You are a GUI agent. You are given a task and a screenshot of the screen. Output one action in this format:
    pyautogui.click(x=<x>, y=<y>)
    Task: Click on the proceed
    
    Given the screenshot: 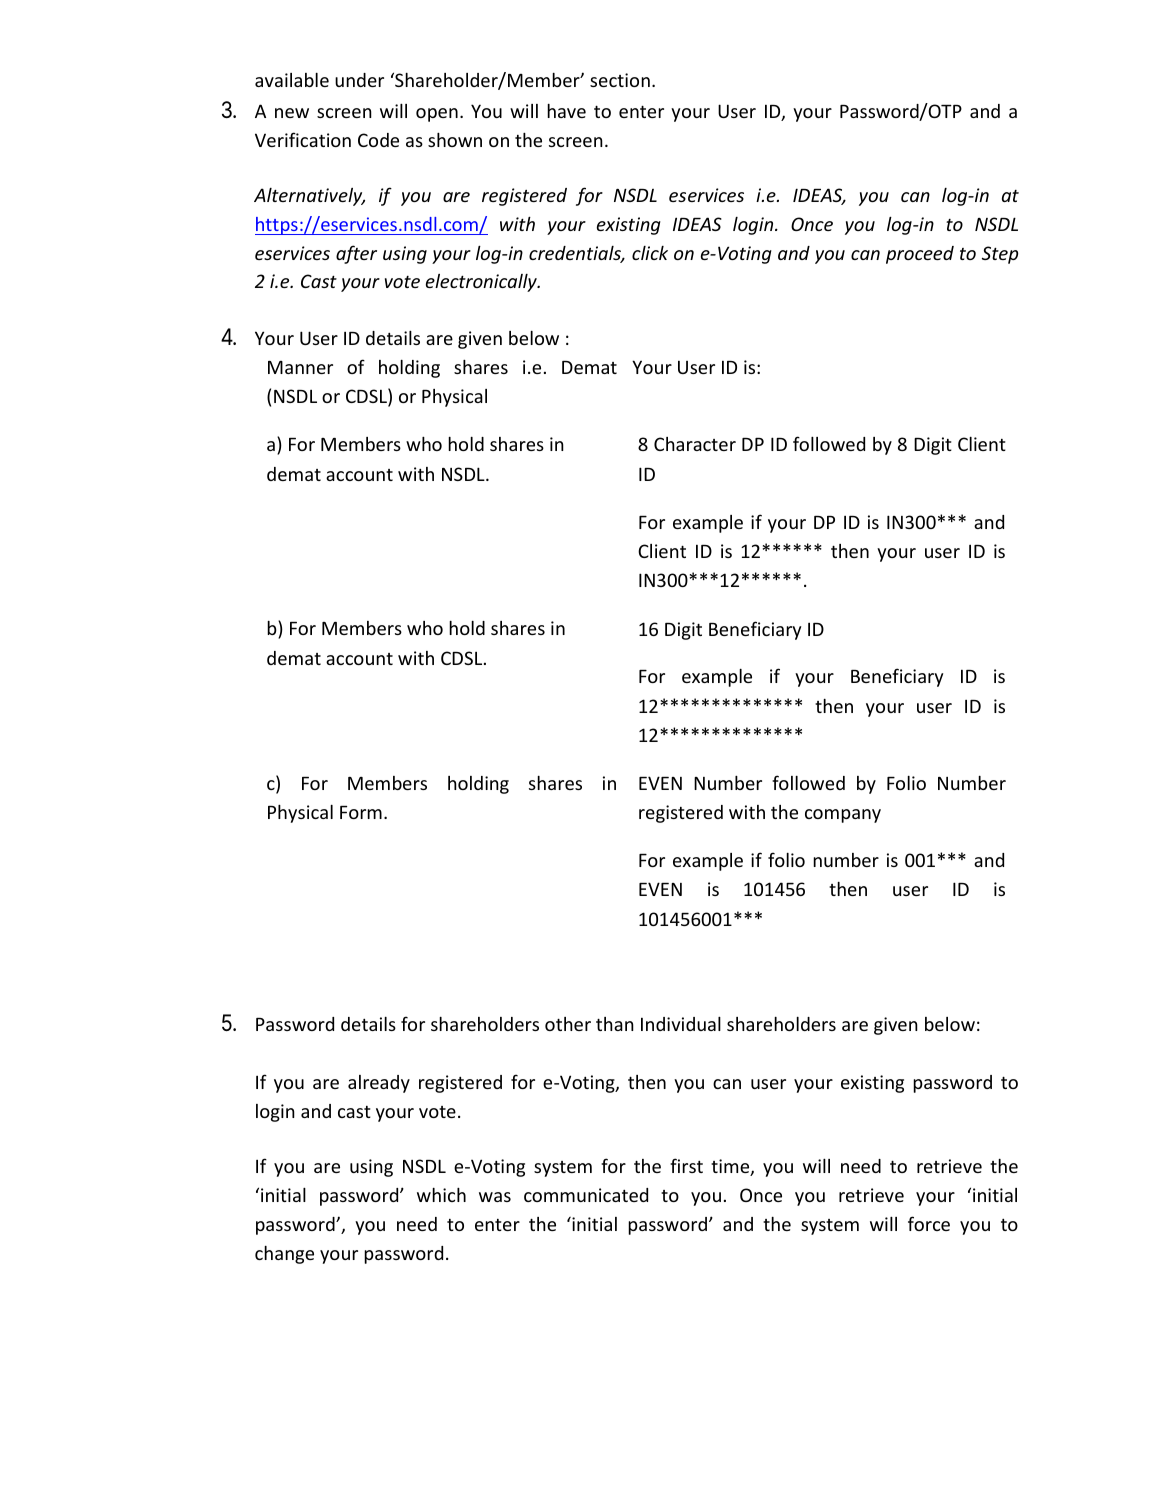 What is the action you would take?
    pyautogui.click(x=920, y=255)
